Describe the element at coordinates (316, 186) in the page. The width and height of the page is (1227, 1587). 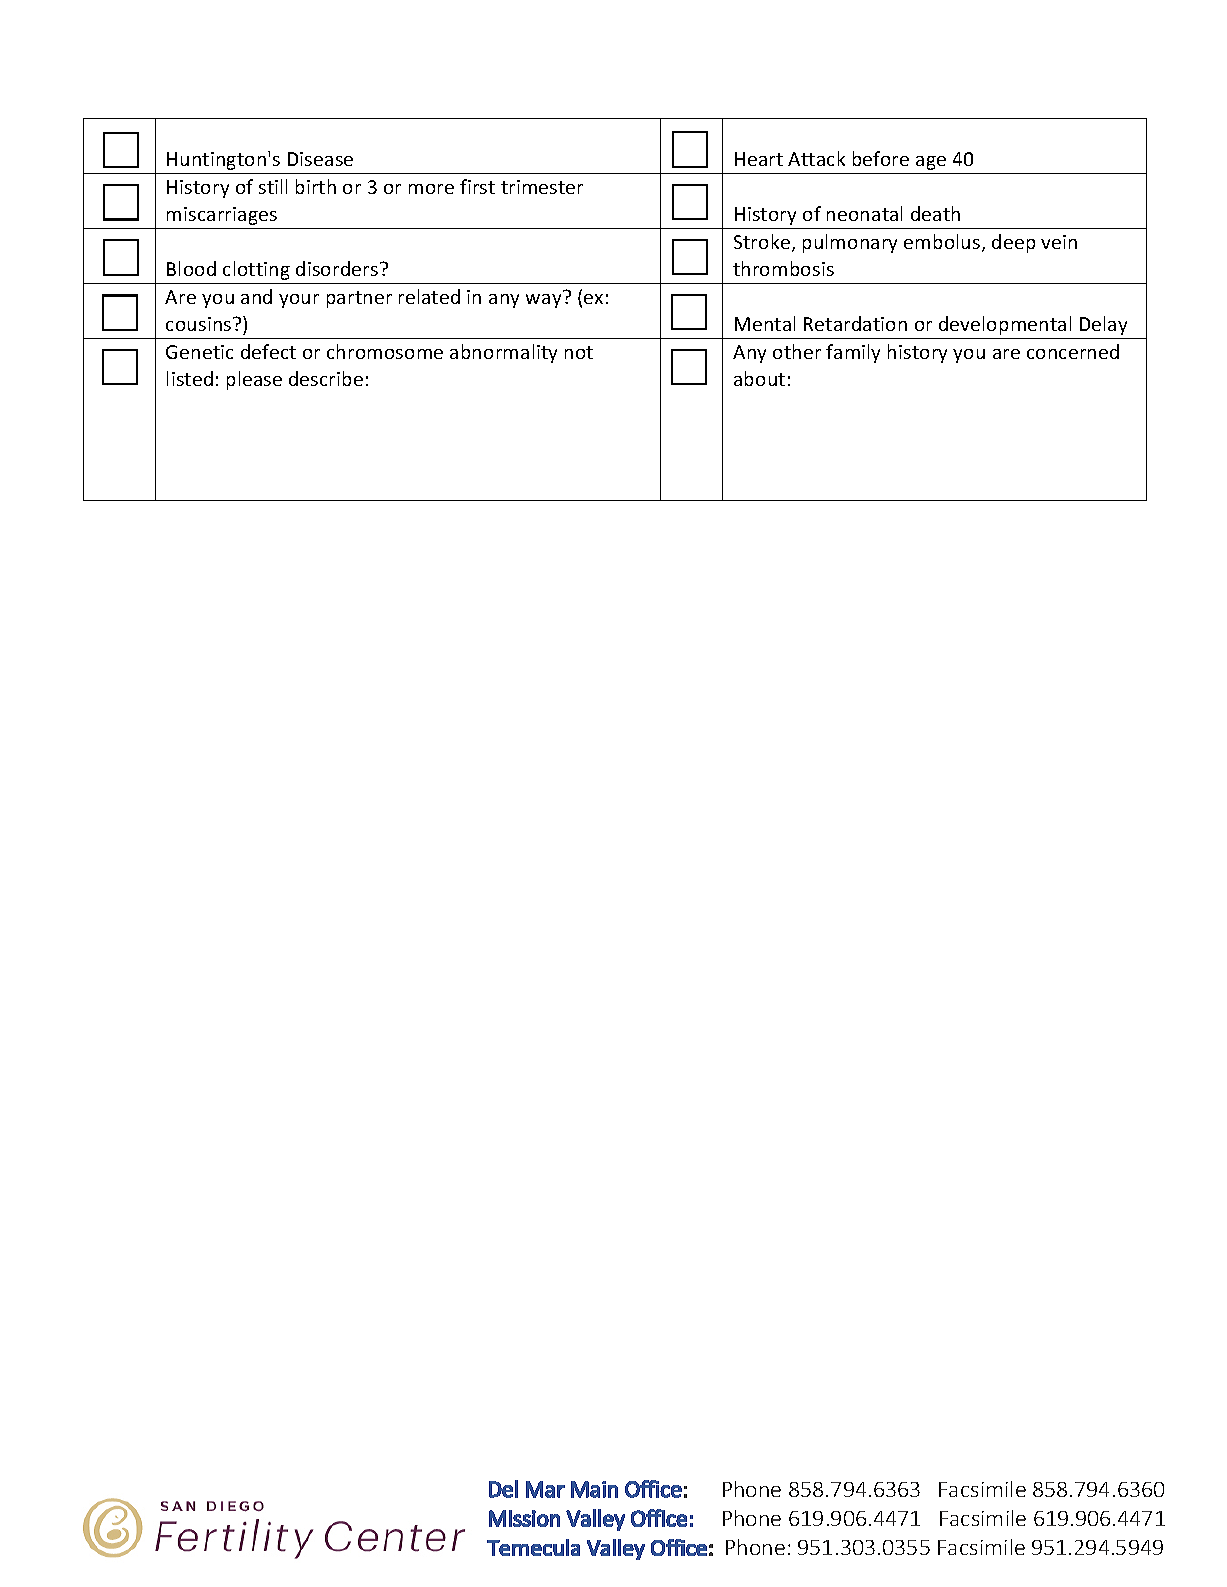
I see `birth` at that location.
